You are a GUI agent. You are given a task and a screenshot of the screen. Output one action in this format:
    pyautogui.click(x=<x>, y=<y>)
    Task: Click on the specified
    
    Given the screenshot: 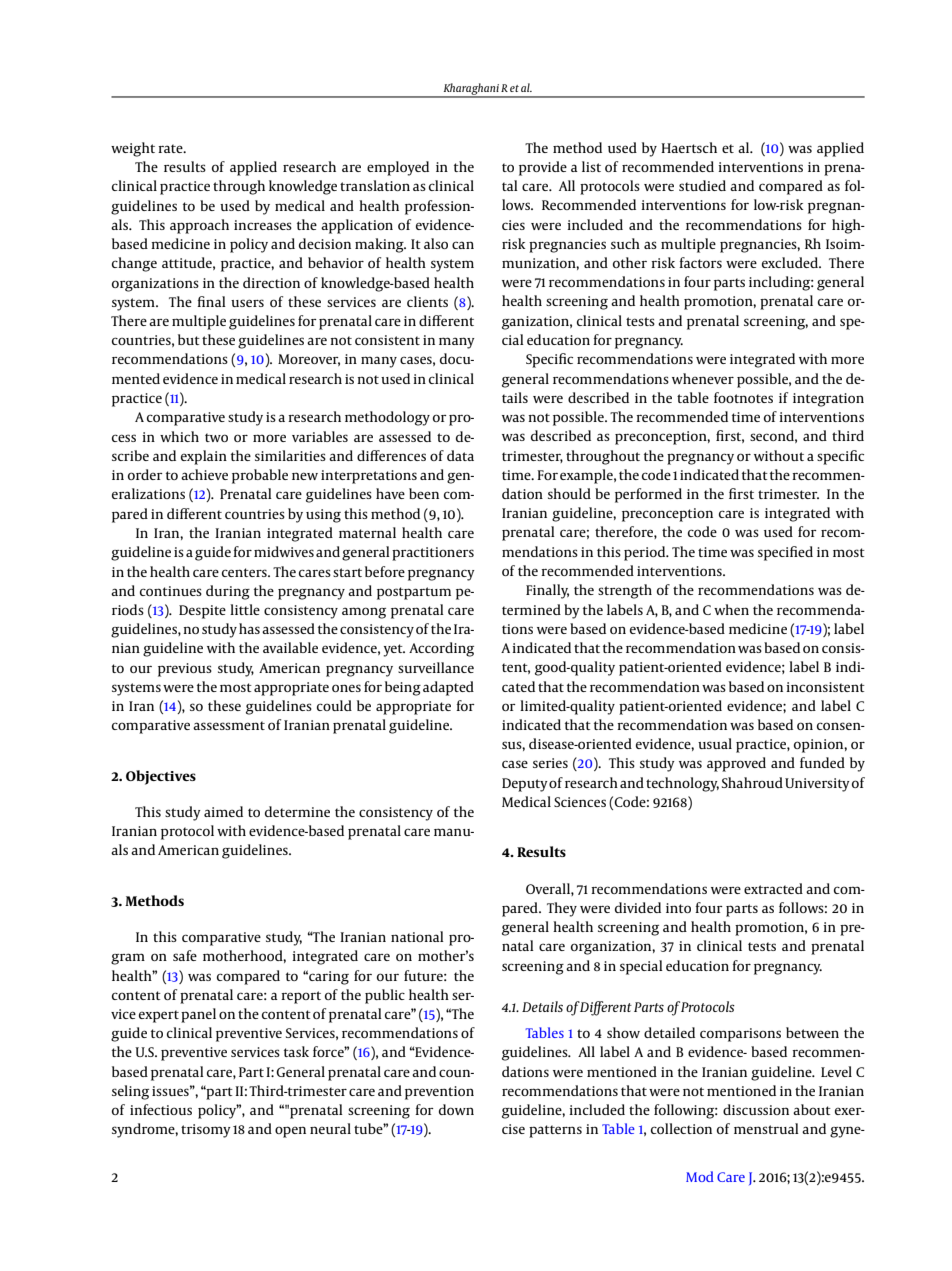 What is the action you would take?
    pyautogui.click(x=785, y=553)
